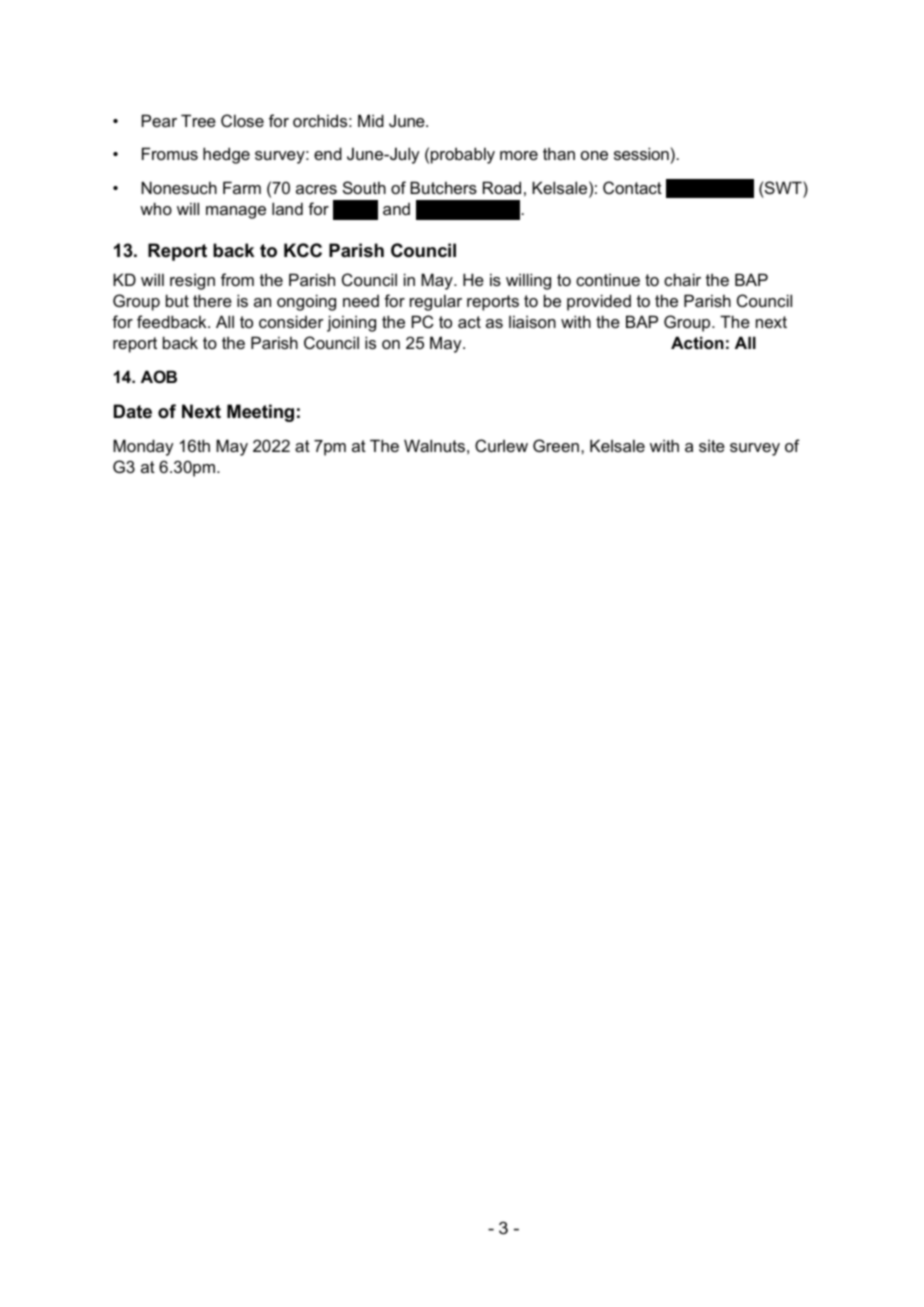 Image resolution: width=924 pixels, height=1307 pixels. I want to click on regular, so click(436, 302).
